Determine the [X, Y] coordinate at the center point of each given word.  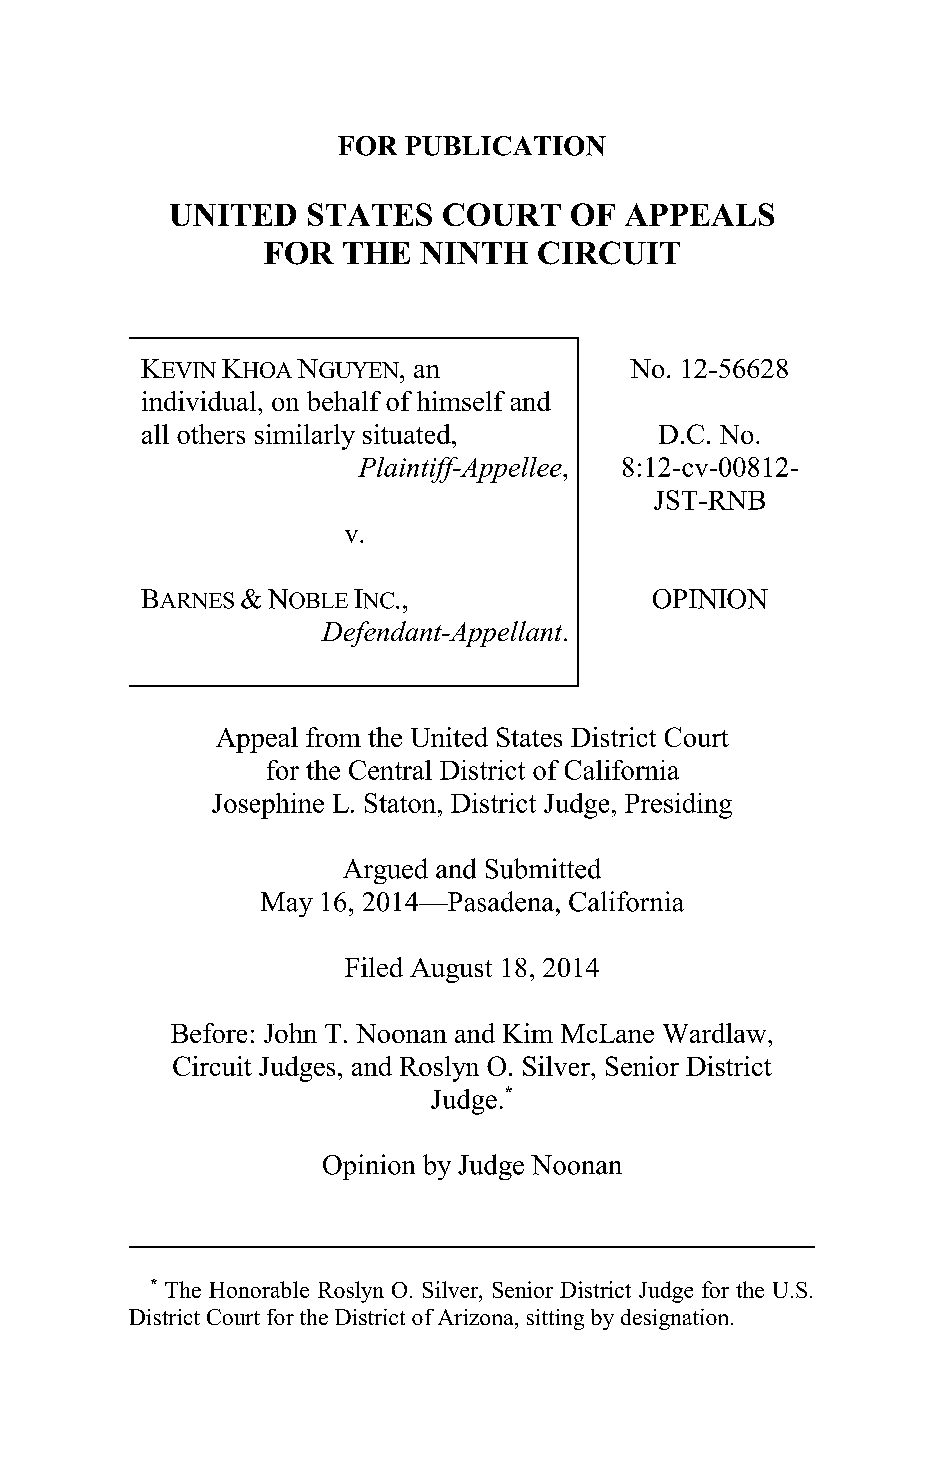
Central [390, 770]
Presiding [678, 806]
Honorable [259, 1289]
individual [200, 401]
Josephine [268, 806]
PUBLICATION [505, 146]
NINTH [474, 253]
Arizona [477, 1317]
